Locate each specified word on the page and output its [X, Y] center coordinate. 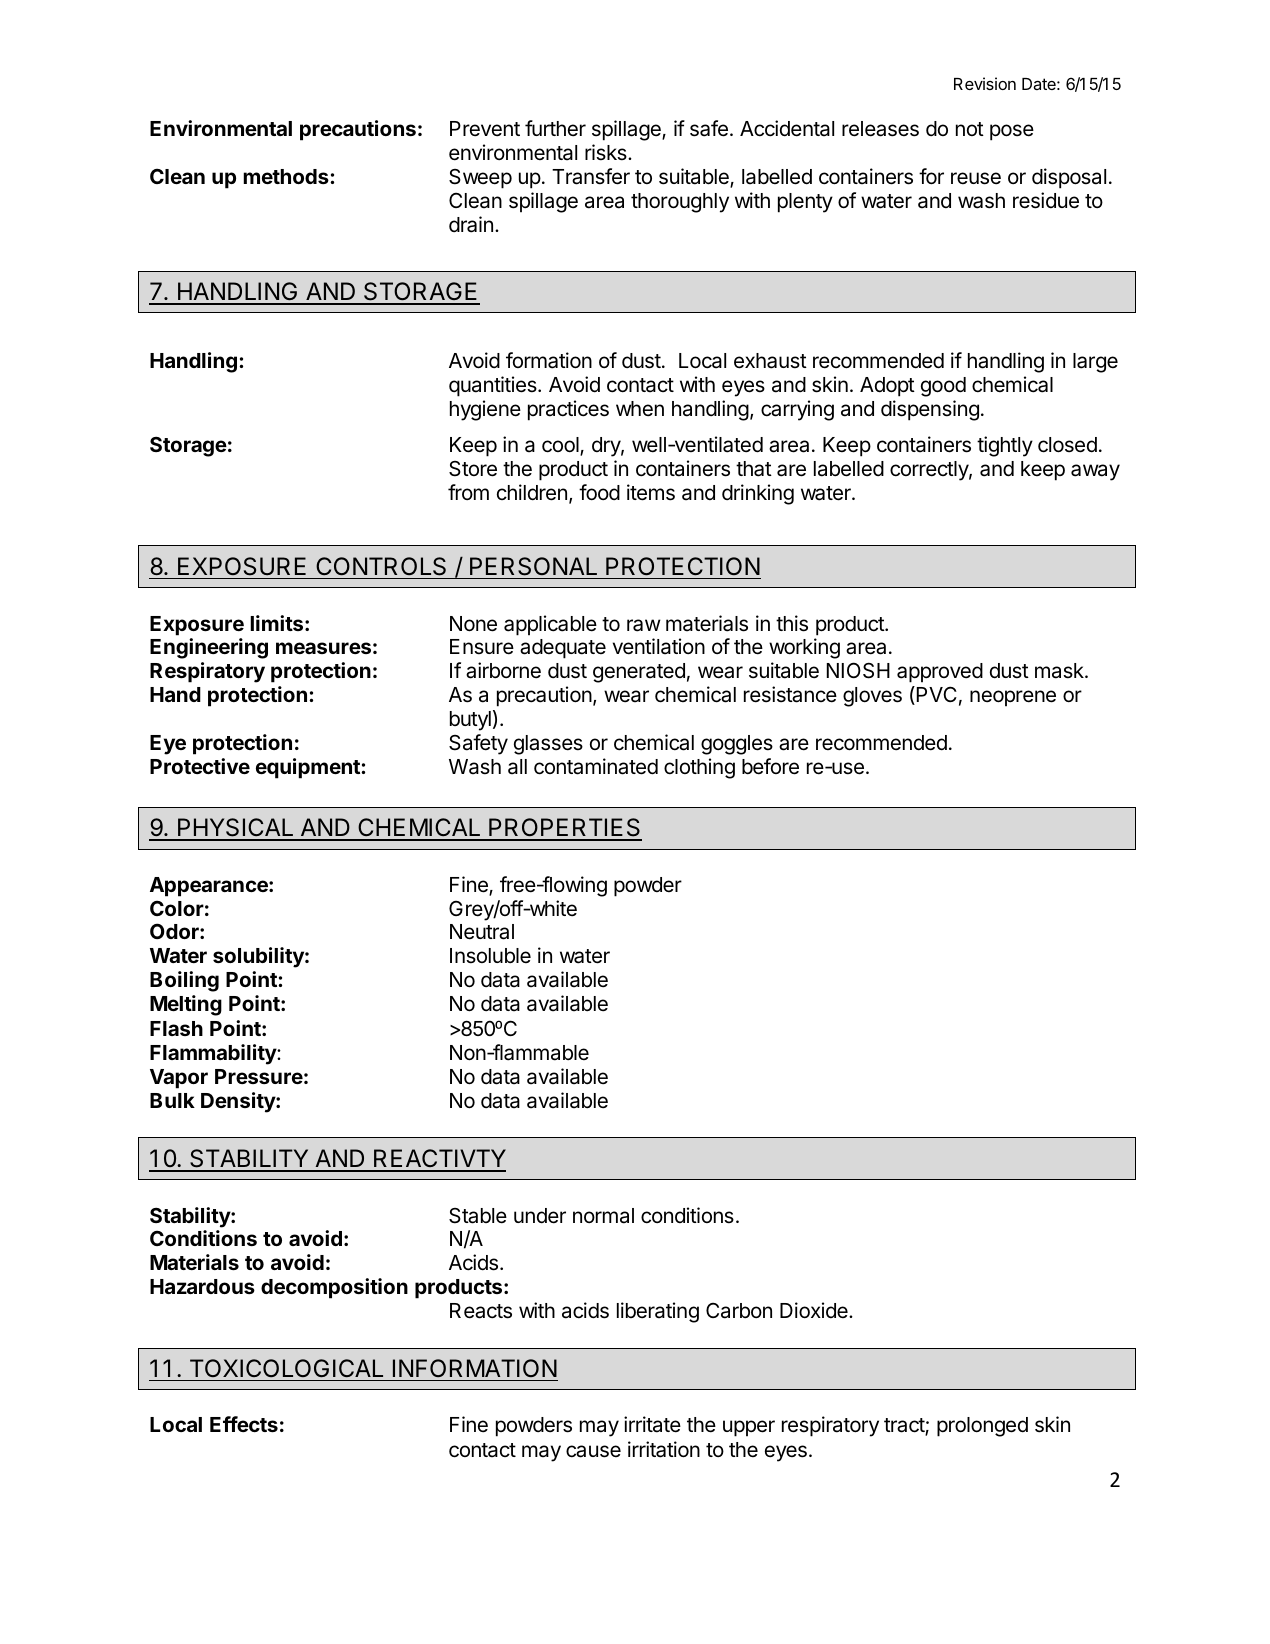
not [970, 129]
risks [607, 152]
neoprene [1013, 698]
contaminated [596, 766]
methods [287, 176]
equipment [309, 768]
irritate [652, 1424]
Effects [244, 1424]
